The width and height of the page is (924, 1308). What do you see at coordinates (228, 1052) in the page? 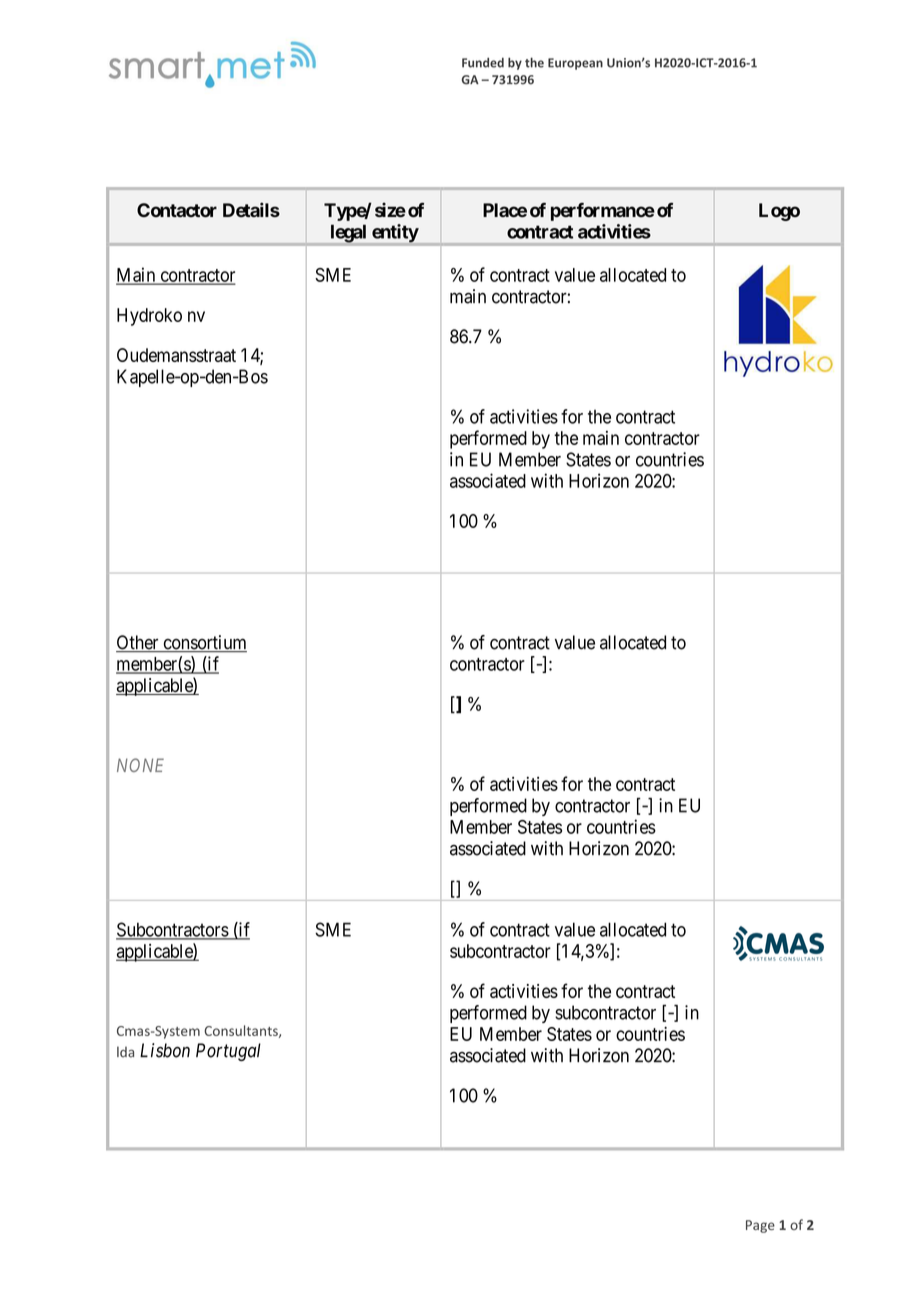
I see `Portugal` at bounding box center [228, 1052].
